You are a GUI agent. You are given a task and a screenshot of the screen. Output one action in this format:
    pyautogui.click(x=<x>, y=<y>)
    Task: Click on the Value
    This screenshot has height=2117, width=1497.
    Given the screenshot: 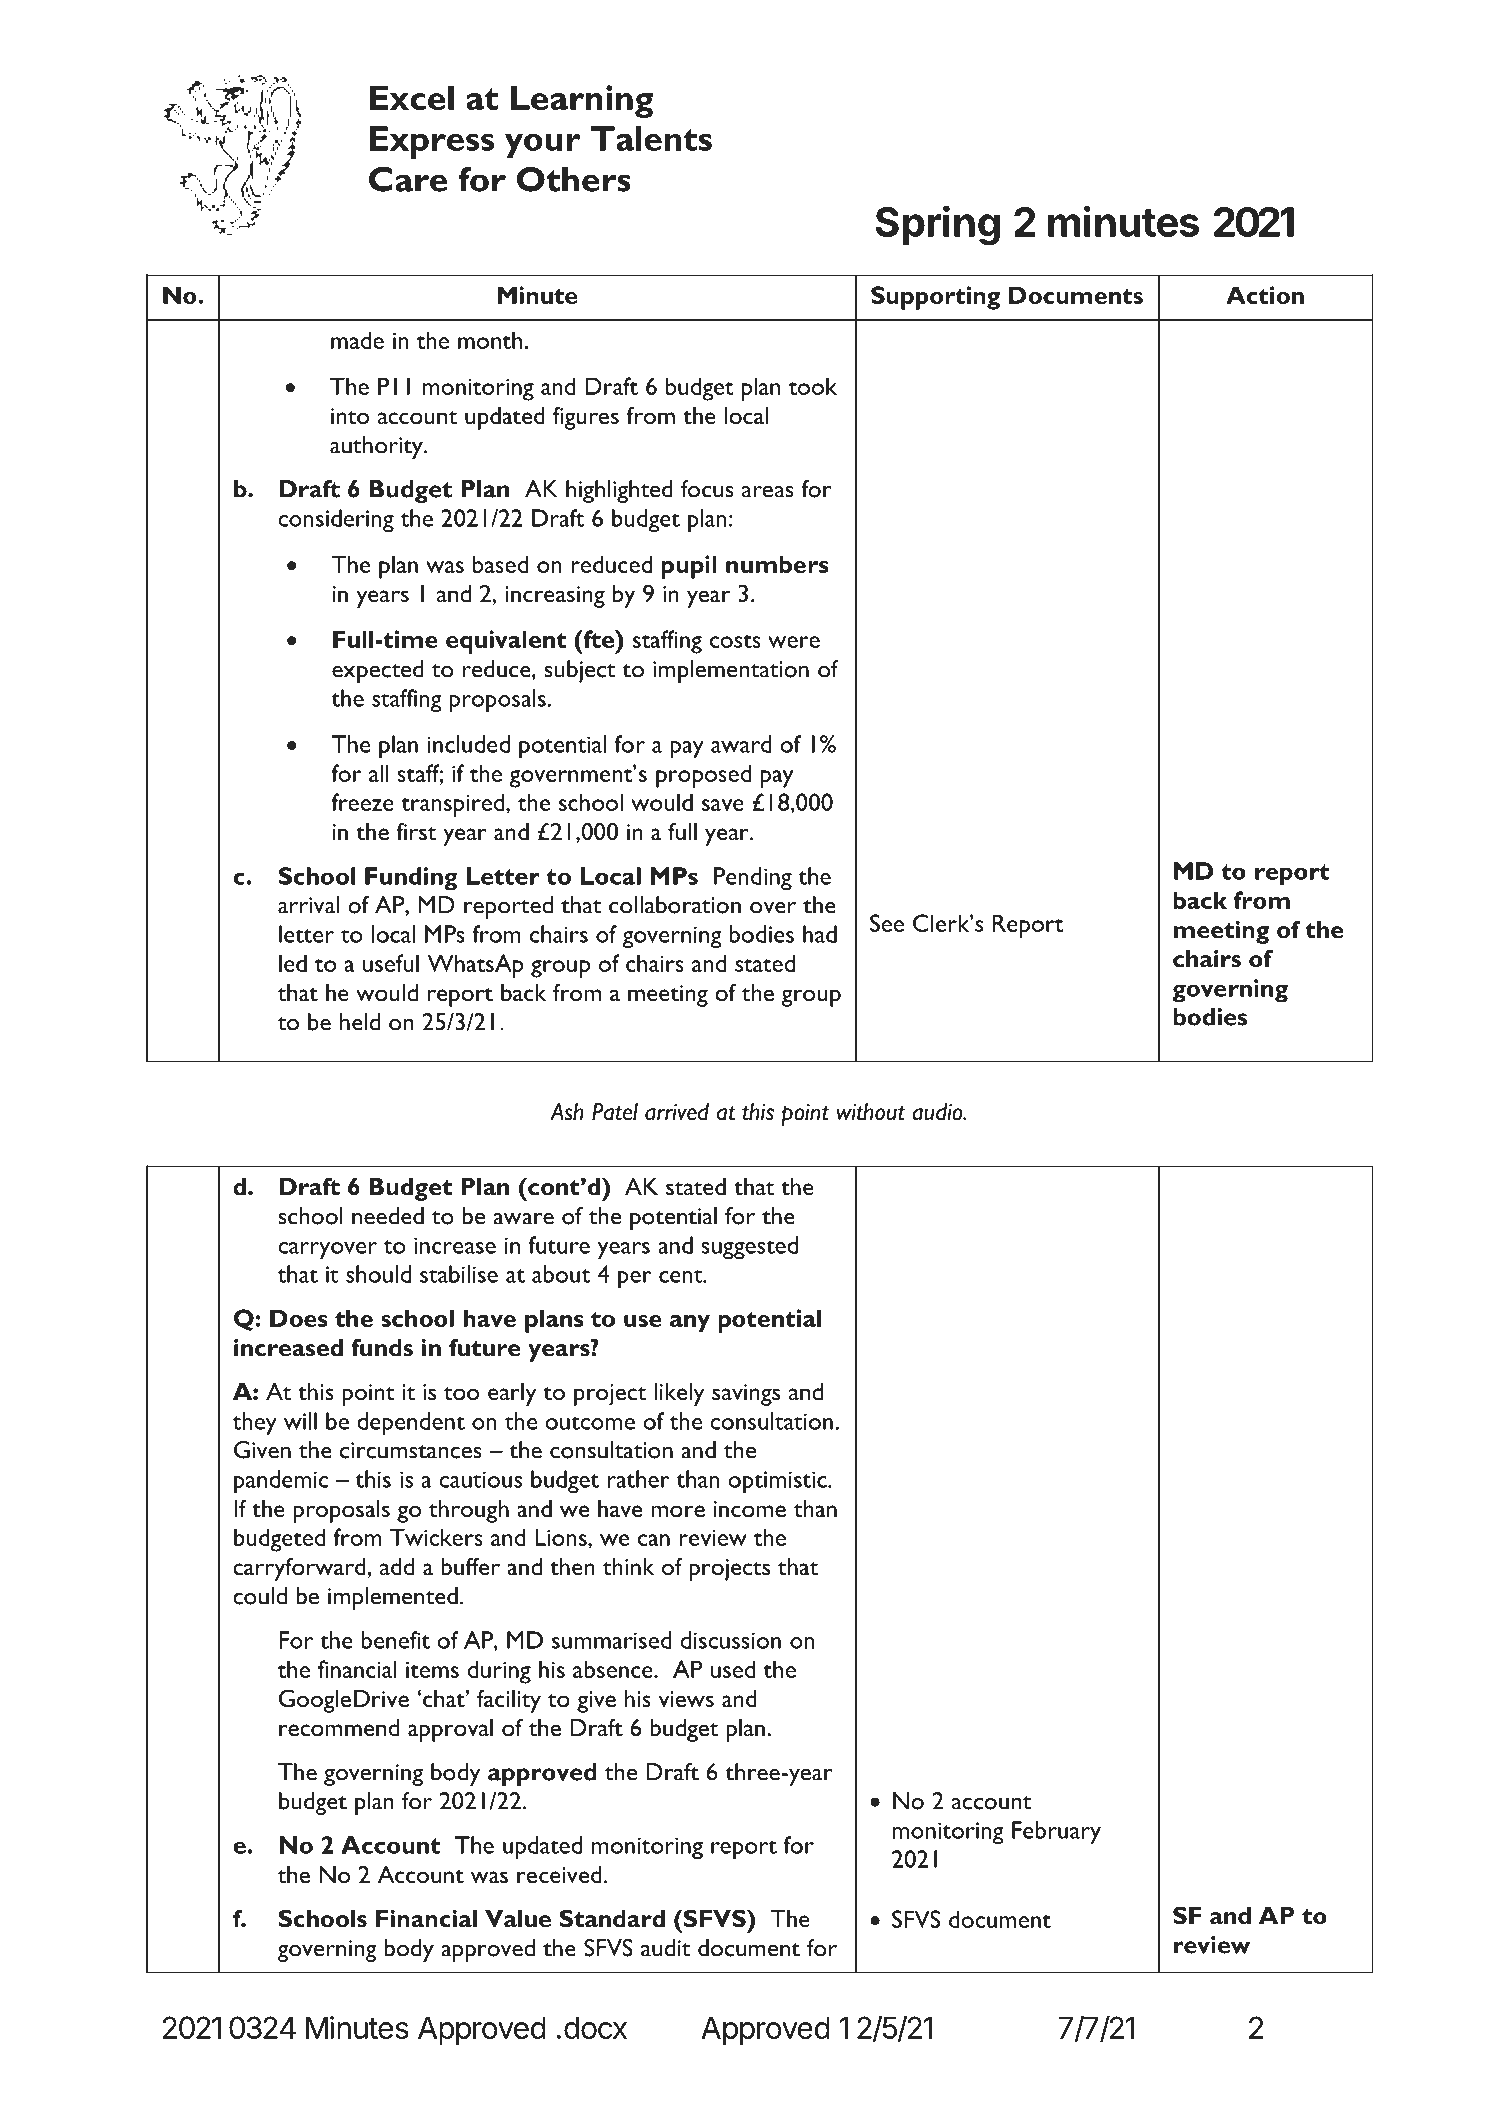 What is the action you would take?
    pyautogui.click(x=518, y=1919)
